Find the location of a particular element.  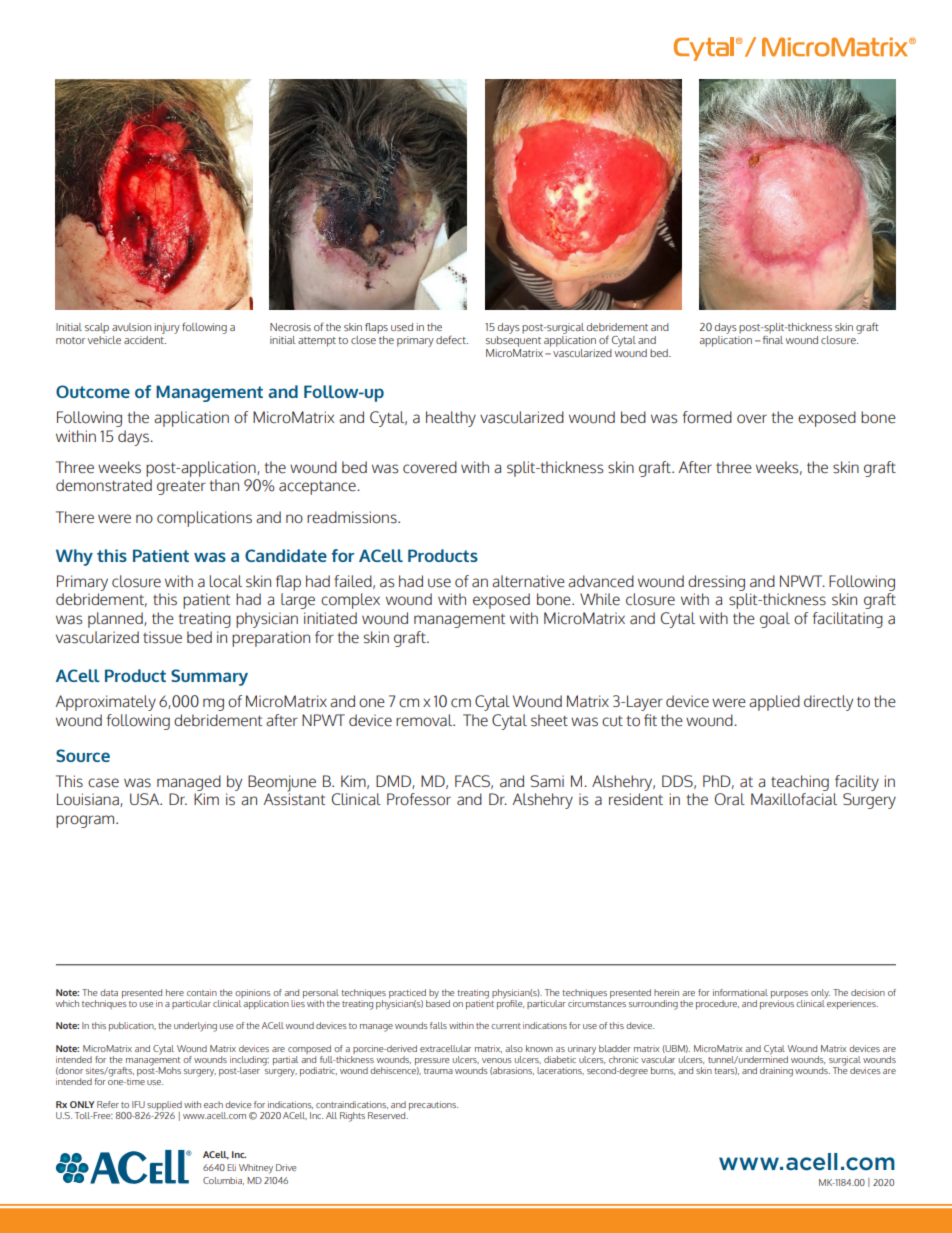

final is located at coordinates (773, 338).
